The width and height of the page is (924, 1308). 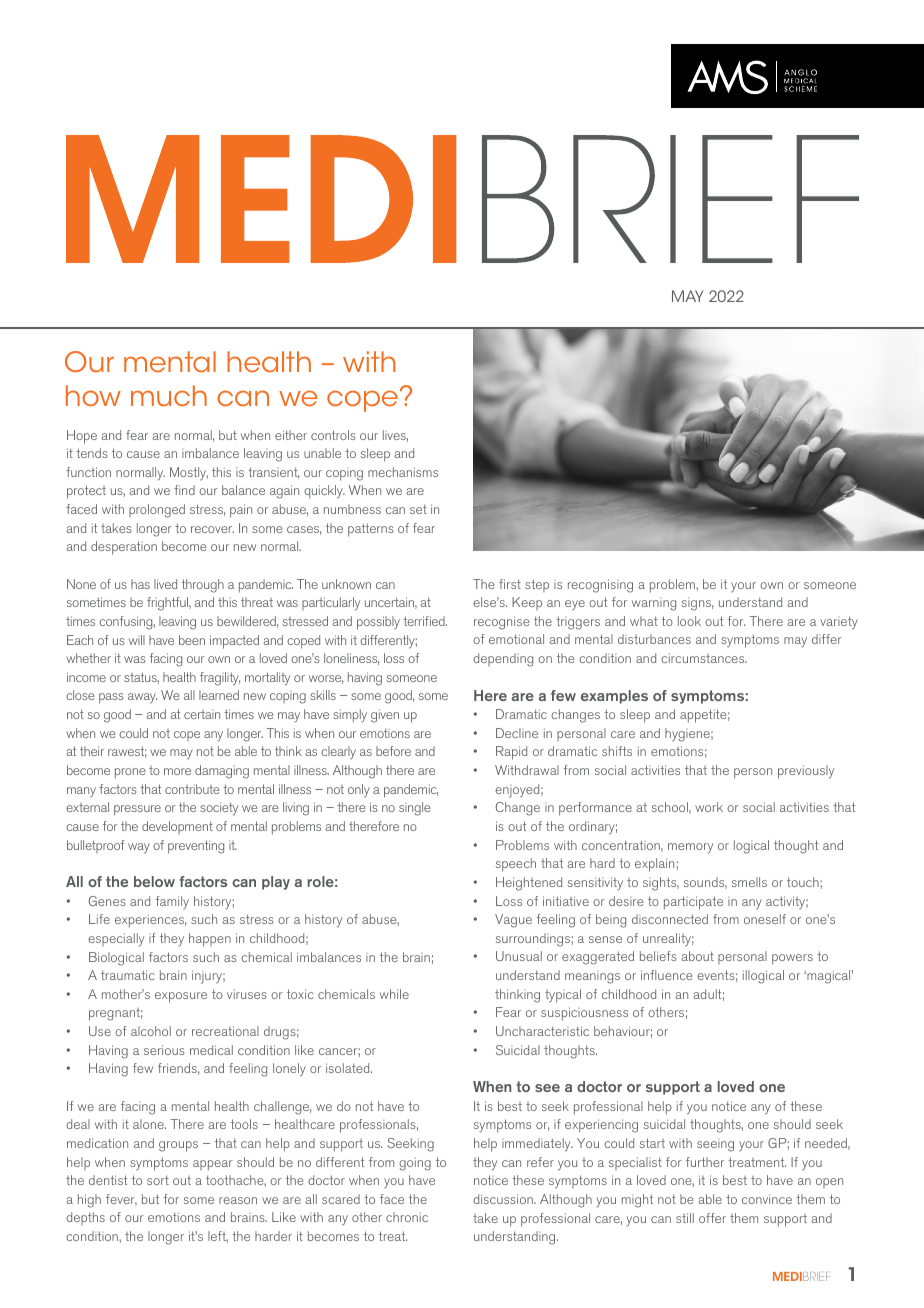 What do you see at coordinates (169, 396) in the page?
I see `much` at bounding box center [169, 396].
